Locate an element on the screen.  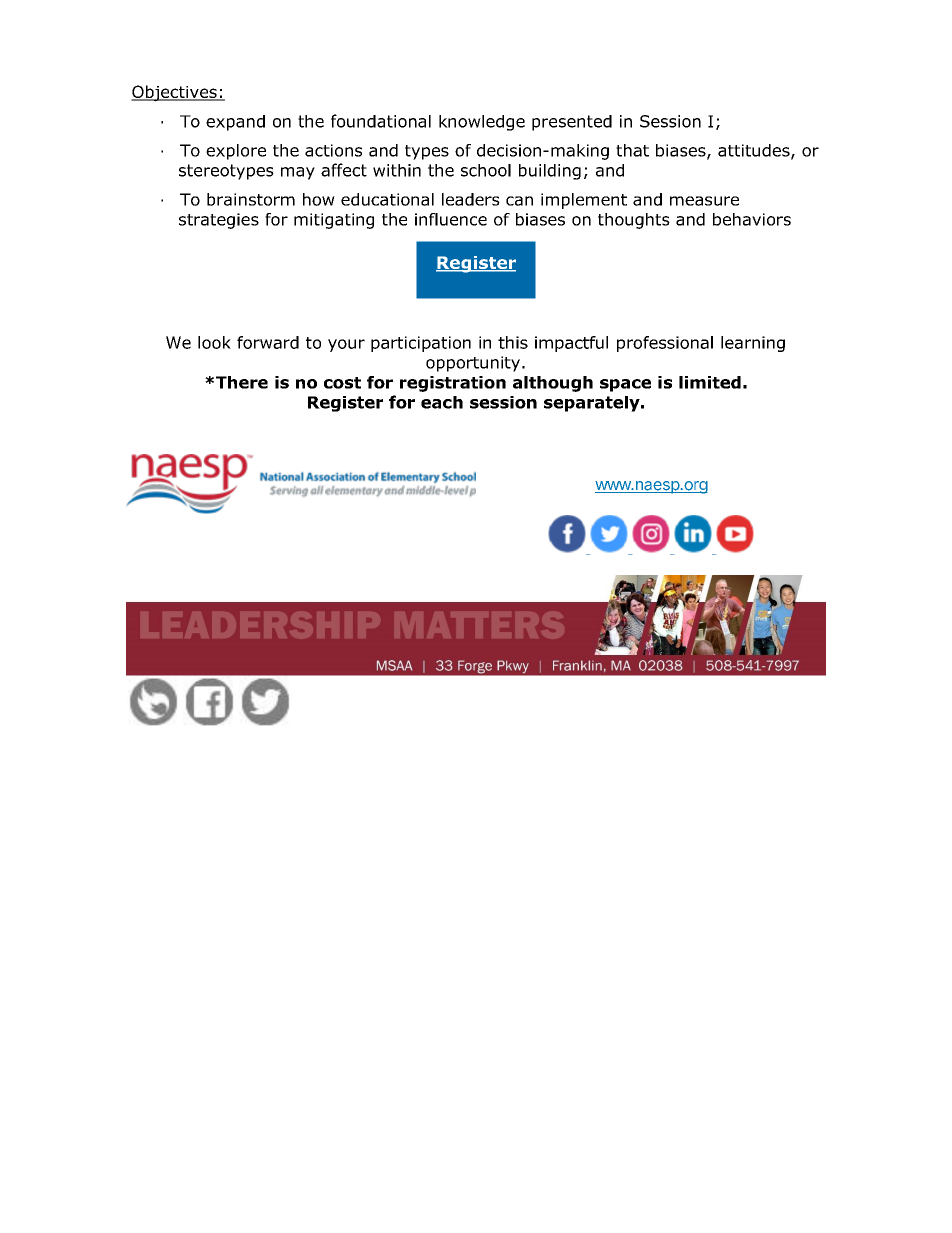
mitigating is located at coordinates (334, 221).
